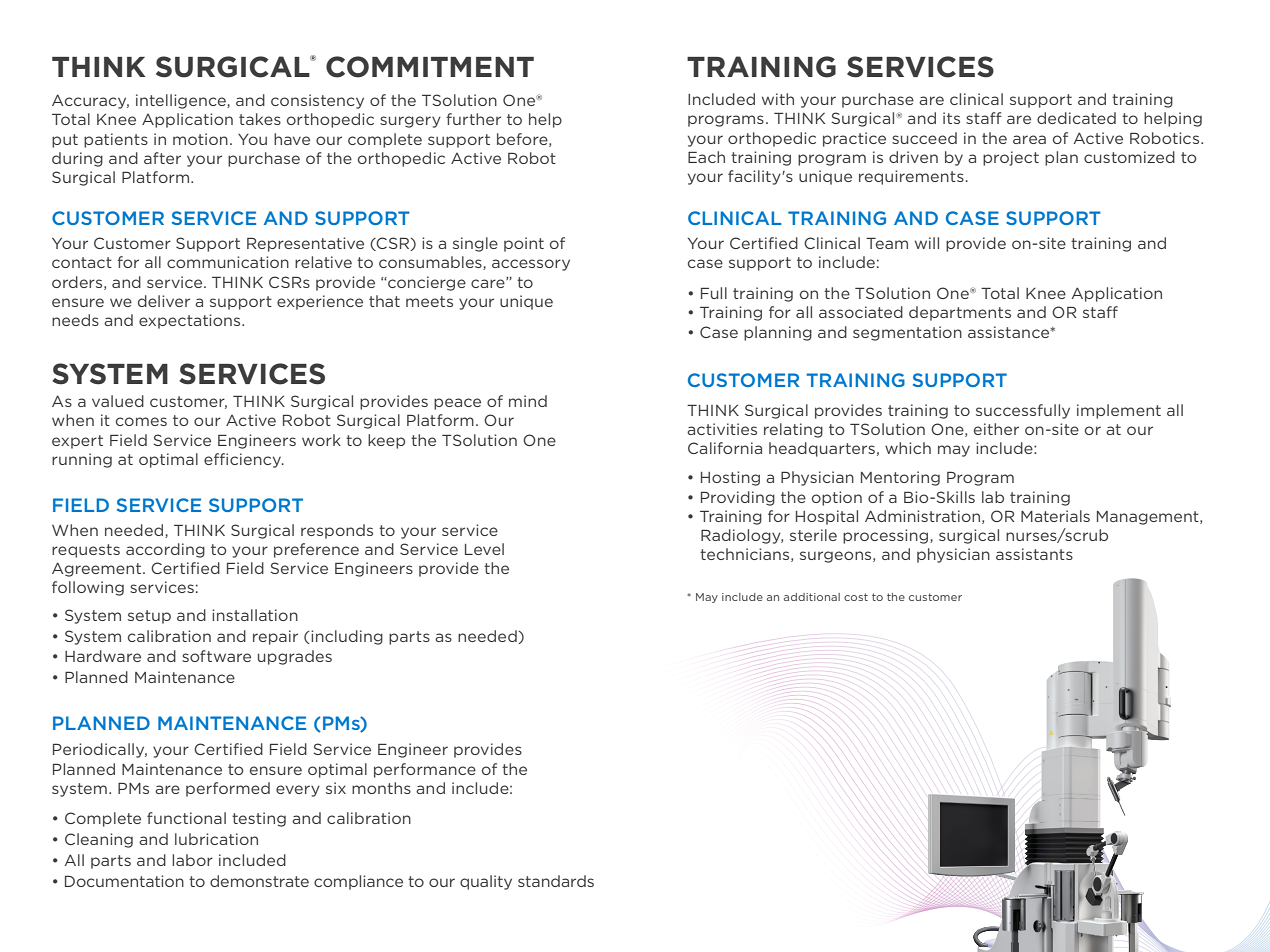 The width and height of the screenshot is (1270, 952). Describe the element at coordinates (951, 118) in the screenshot. I see `its` at that location.
